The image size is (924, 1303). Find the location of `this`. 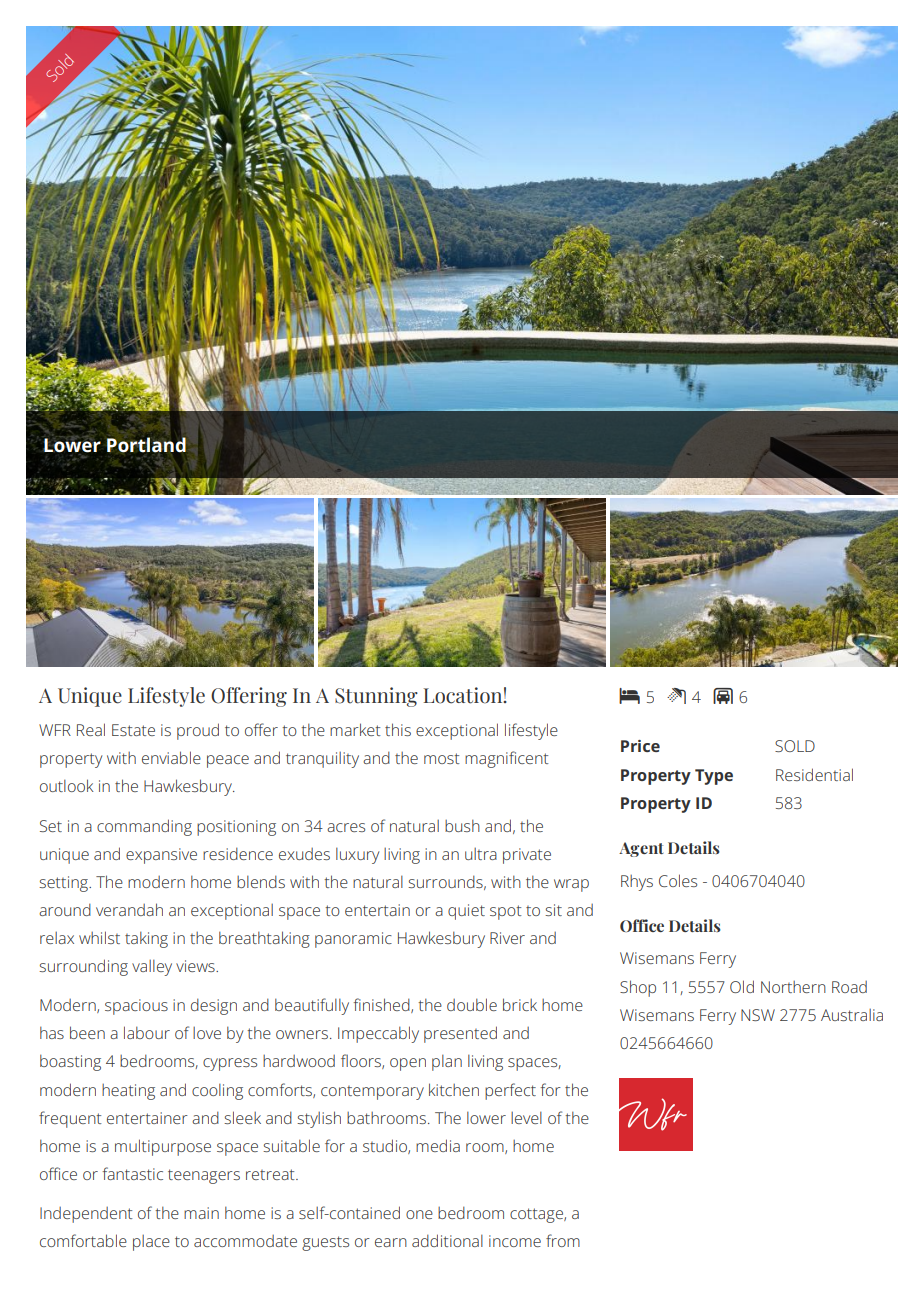

this is located at coordinates (398, 729).
